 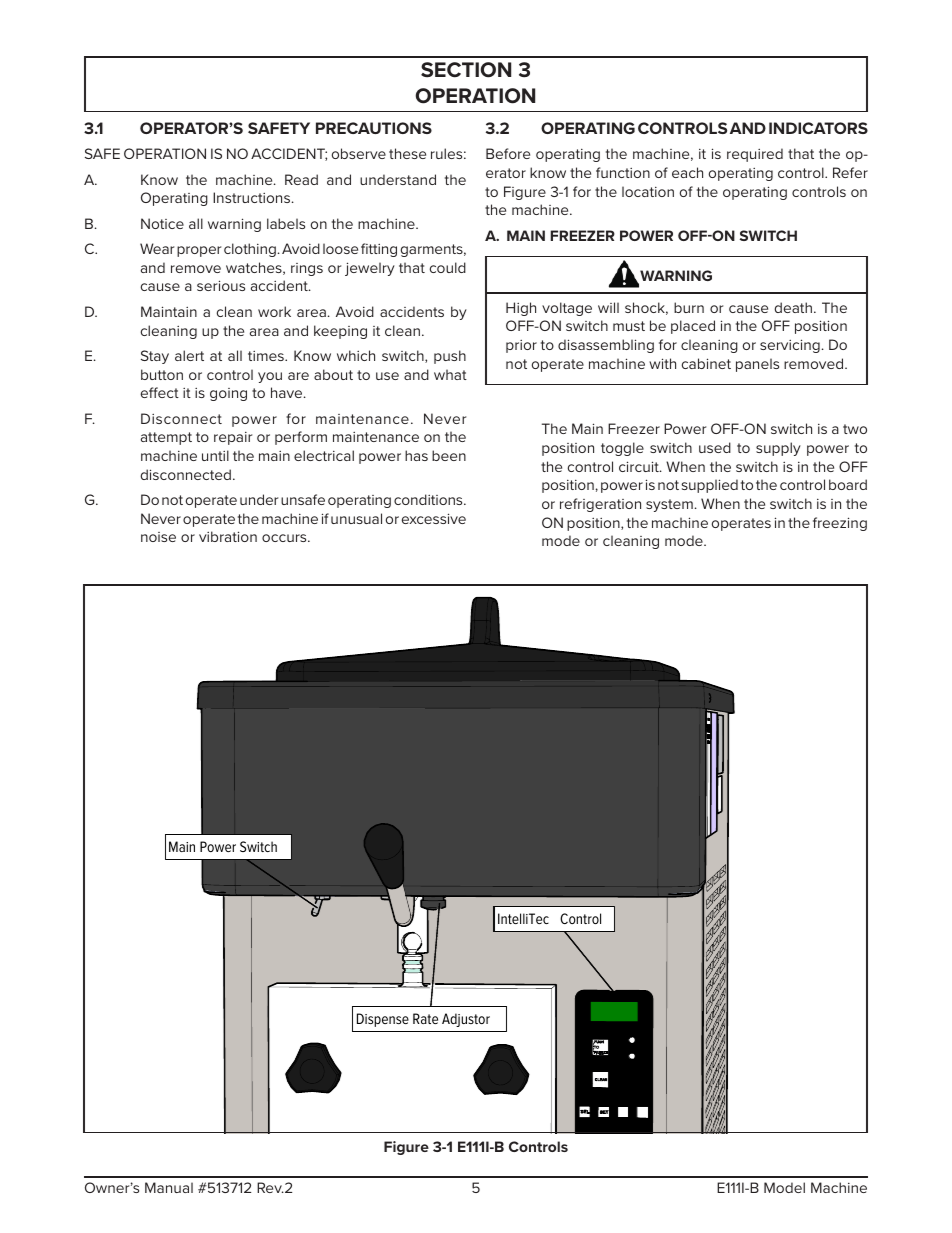 I want to click on been, so click(x=449, y=455).
